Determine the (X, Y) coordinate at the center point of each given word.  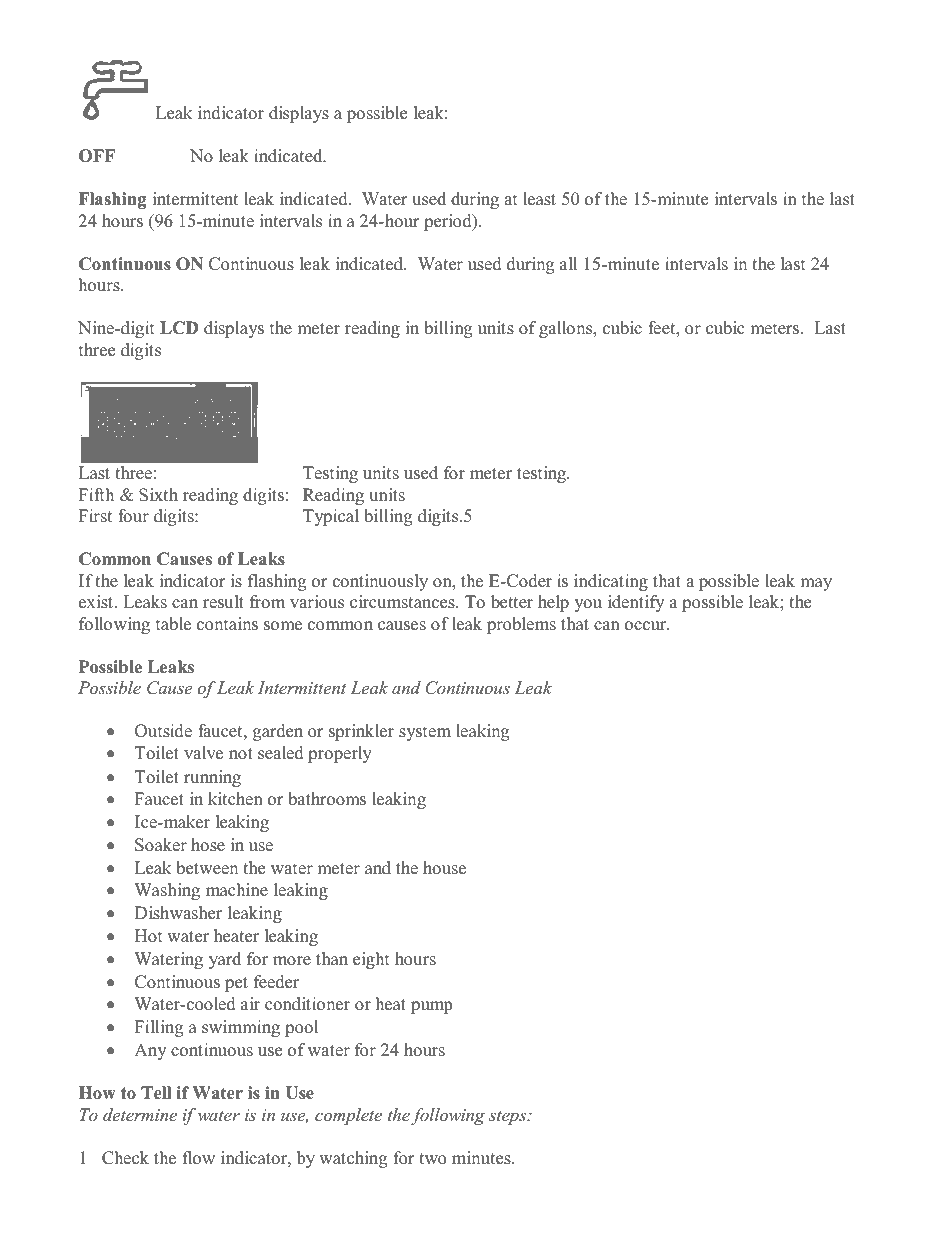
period (449, 222)
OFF (97, 156)
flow (199, 1158)
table (173, 624)
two (432, 1159)
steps (509, 1117)
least (539, 199)
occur (647, 626)
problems (521, 625)
